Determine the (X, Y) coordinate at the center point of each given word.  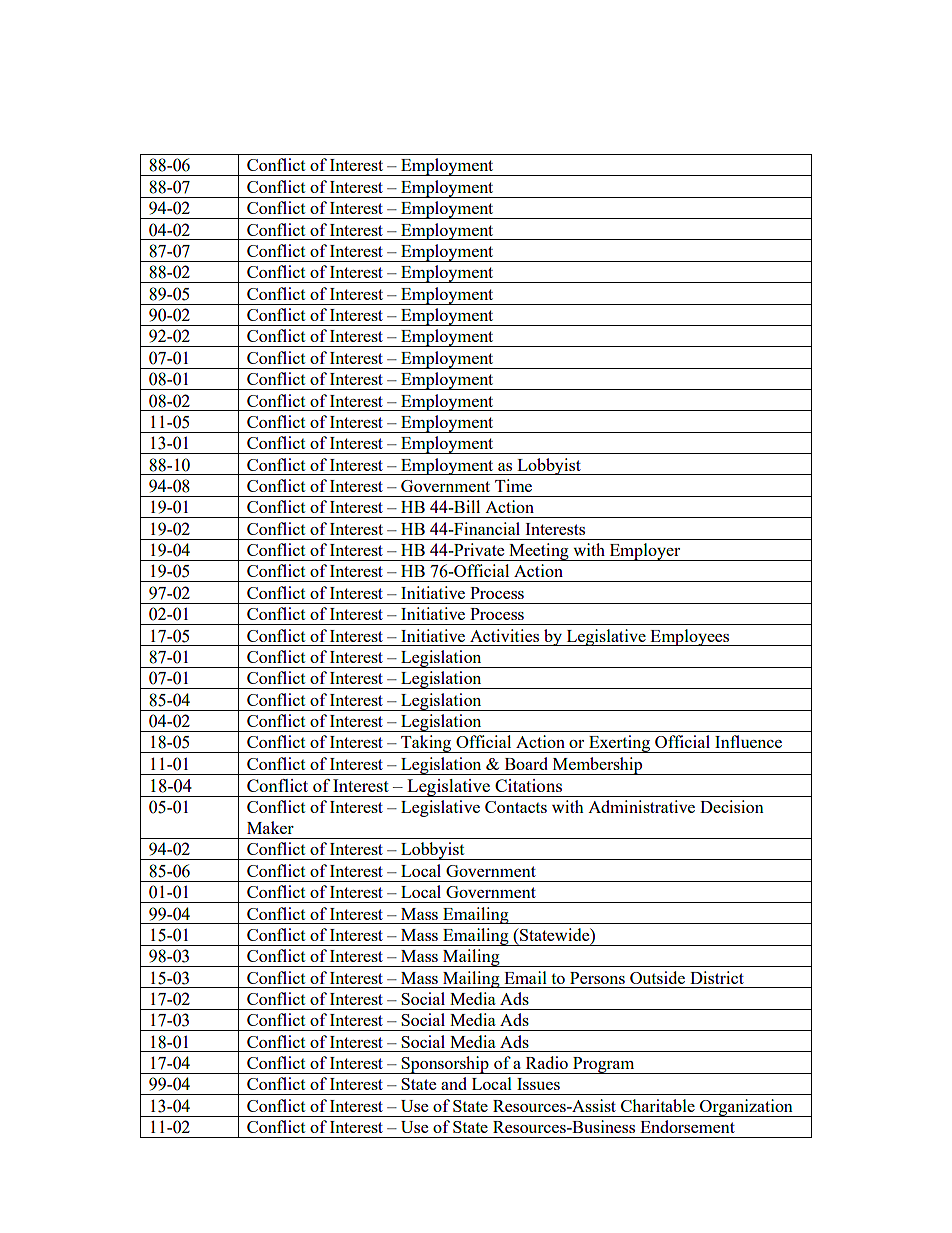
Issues (538, 1084)
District (717, 977)
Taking (426, 744)
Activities (504, 635)
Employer (645, 552)
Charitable (658, 1105)
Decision (732, 806)
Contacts (516, 807)
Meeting (539, 552)
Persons (597, 978)
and (454, 1083)
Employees (690, 637)
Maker (270, 827)
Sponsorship (445, 1065)
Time (513, 485)
